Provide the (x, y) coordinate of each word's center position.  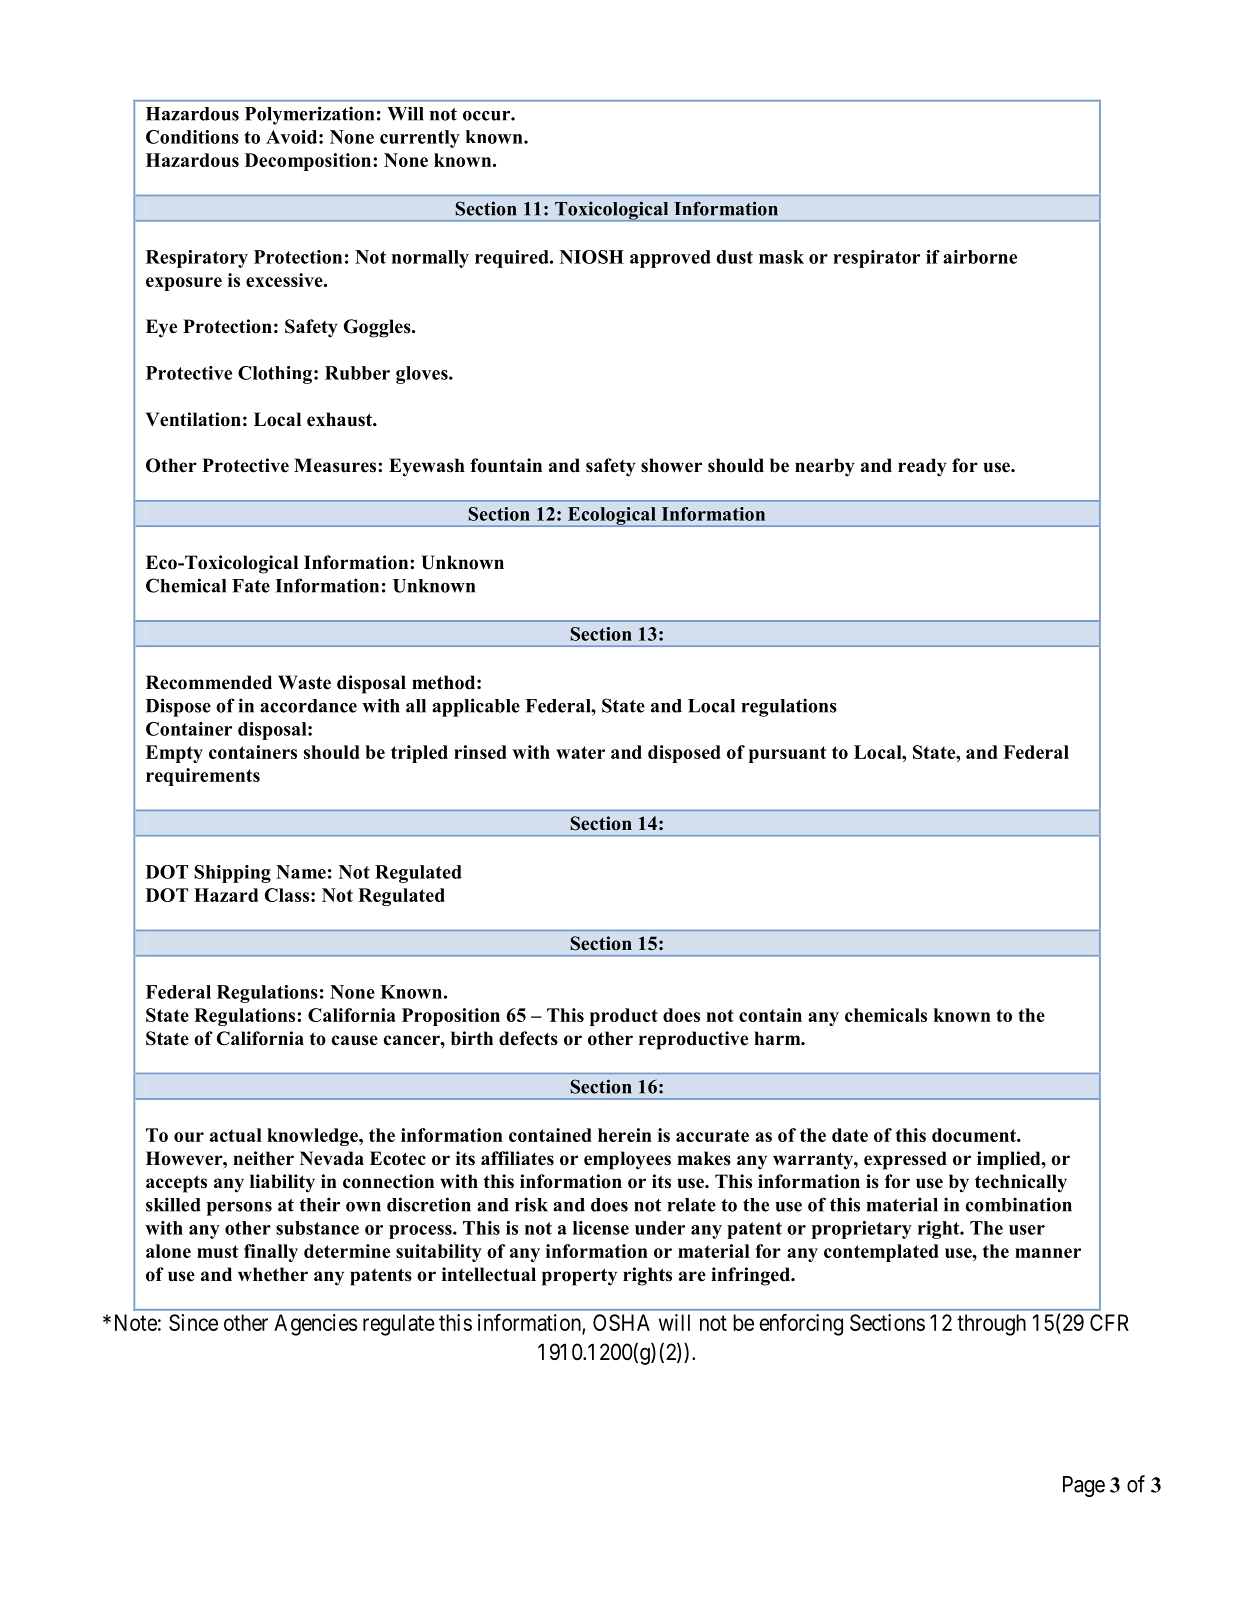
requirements (203, 777)
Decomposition (309, 162)
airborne (980, 257)
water (580, 752)
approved (670, 259)
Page (1084, 1486)
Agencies (315, 1325)
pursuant (787, 754)
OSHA (621, 1322)
